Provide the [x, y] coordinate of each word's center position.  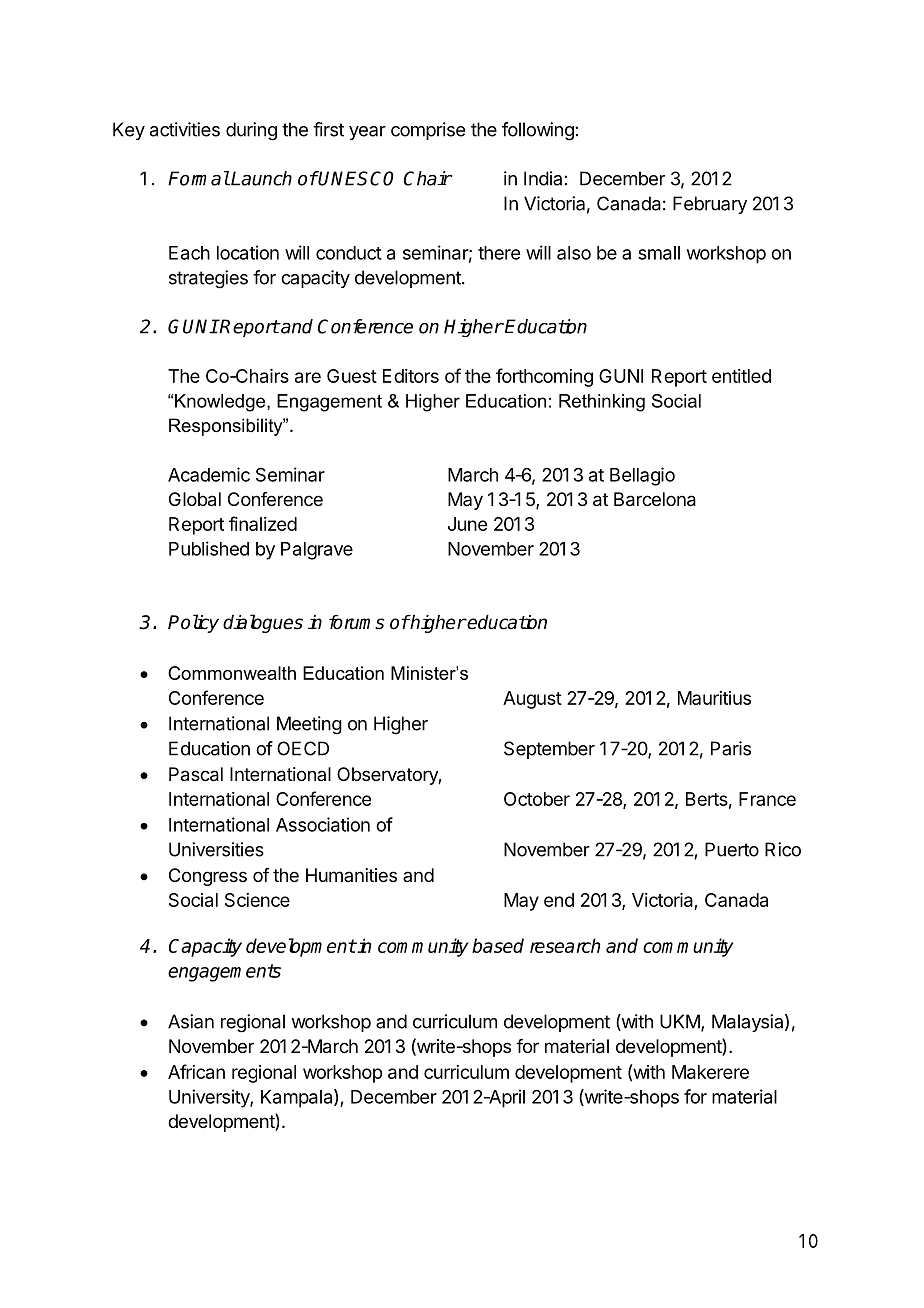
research [565, 945]
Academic [209, 474]
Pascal [196, 774]
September [549, 750]
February [710, 205]
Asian [191, 1021]
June [467, 524]
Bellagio [642, 476]
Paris [731, 748]
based [498, 945]
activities [185, 129]
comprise [428, 131]
